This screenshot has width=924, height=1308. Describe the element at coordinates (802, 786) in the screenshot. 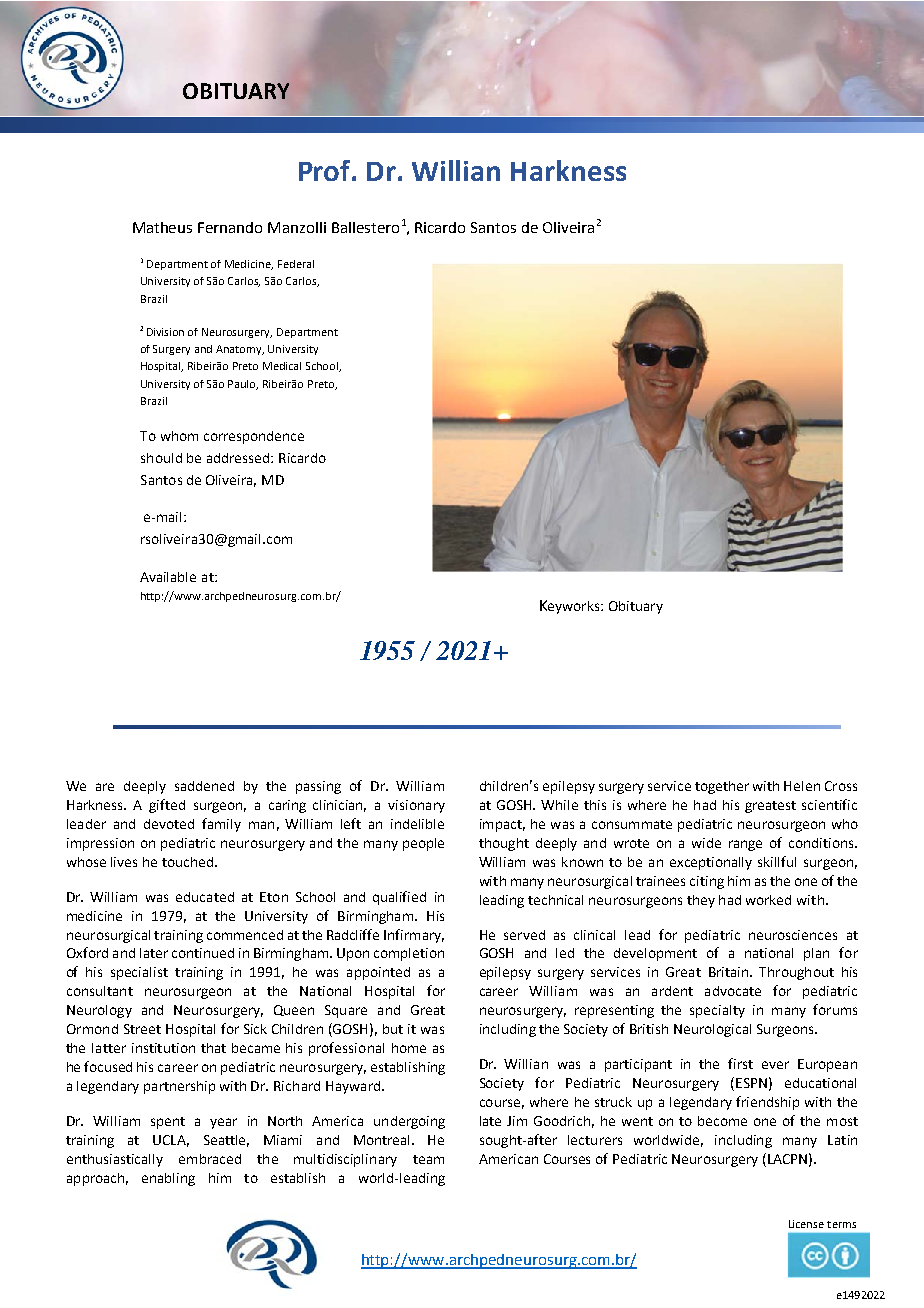

I see `Helen` at that location.
